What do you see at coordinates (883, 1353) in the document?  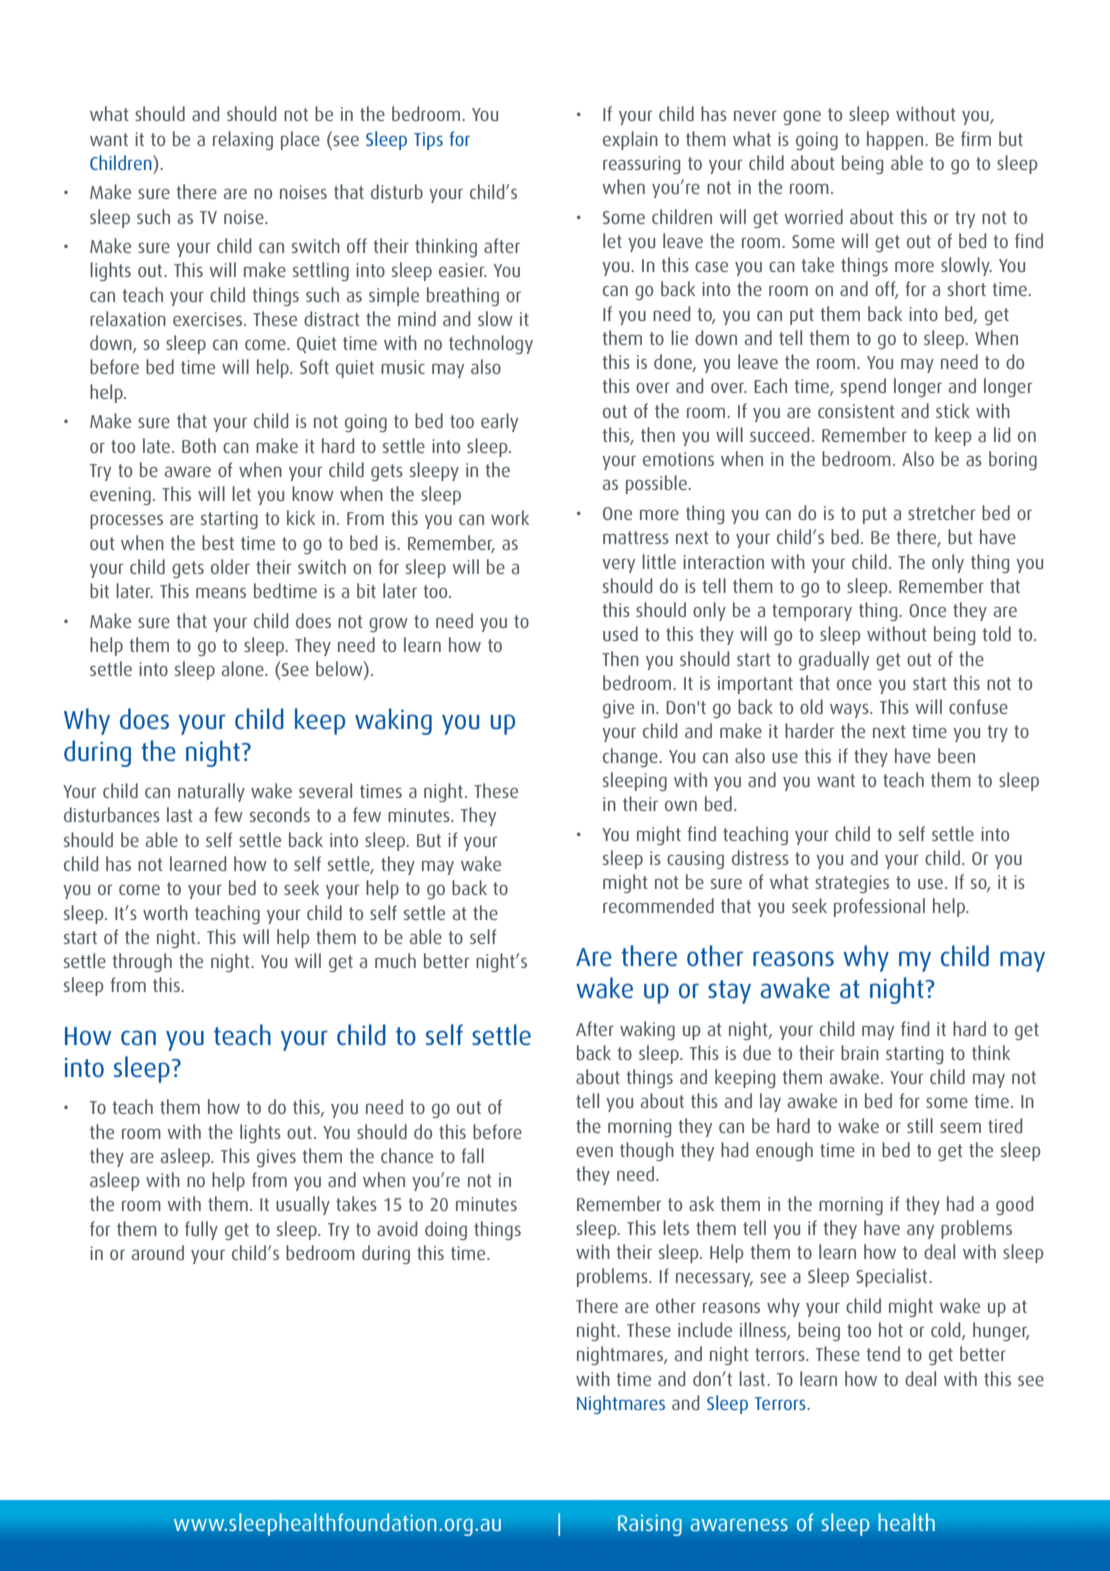 I see `tend` at bounding box center [883, 1353].
